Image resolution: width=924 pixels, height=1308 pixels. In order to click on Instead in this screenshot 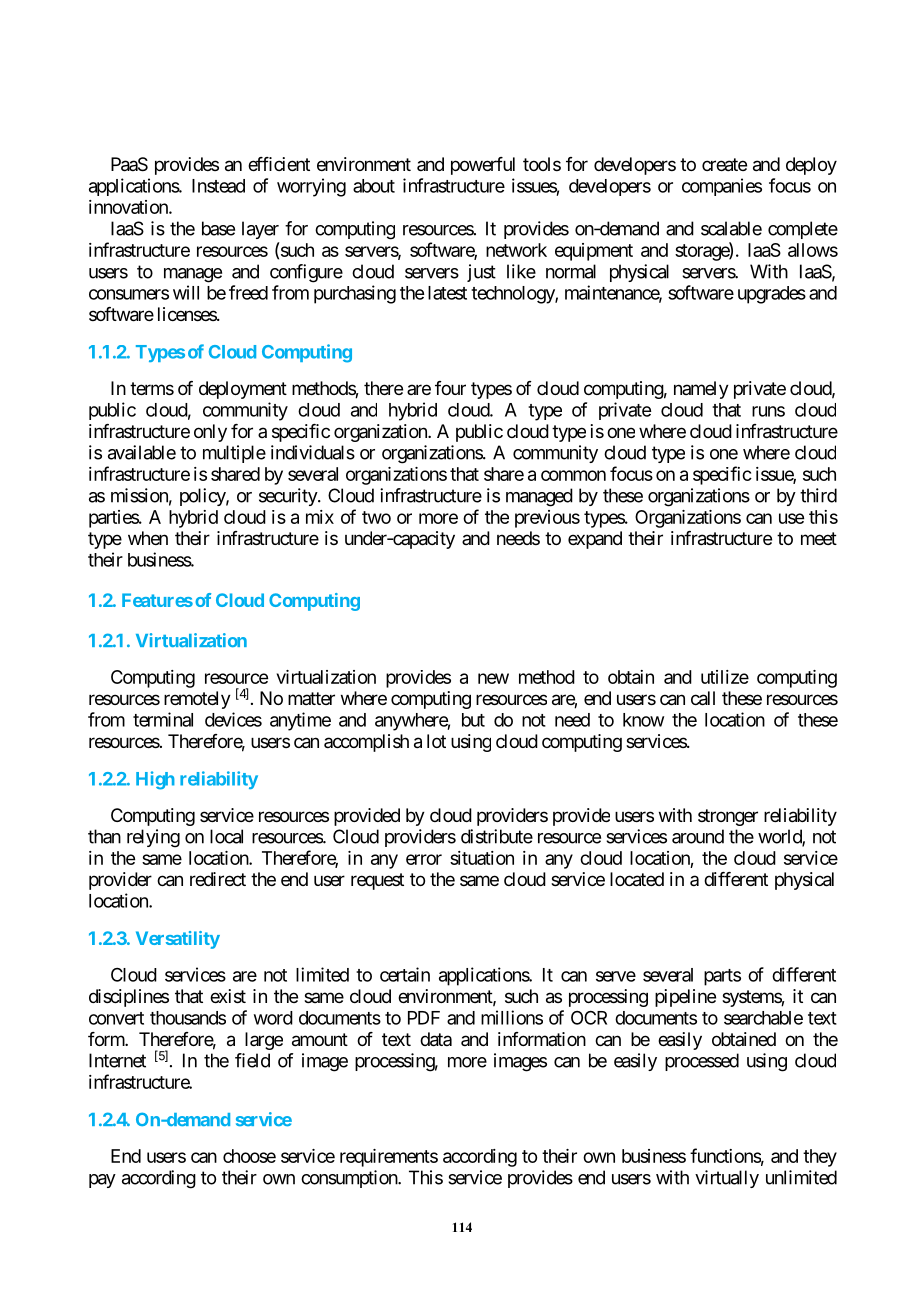, I will do `click(218, 186)`.
